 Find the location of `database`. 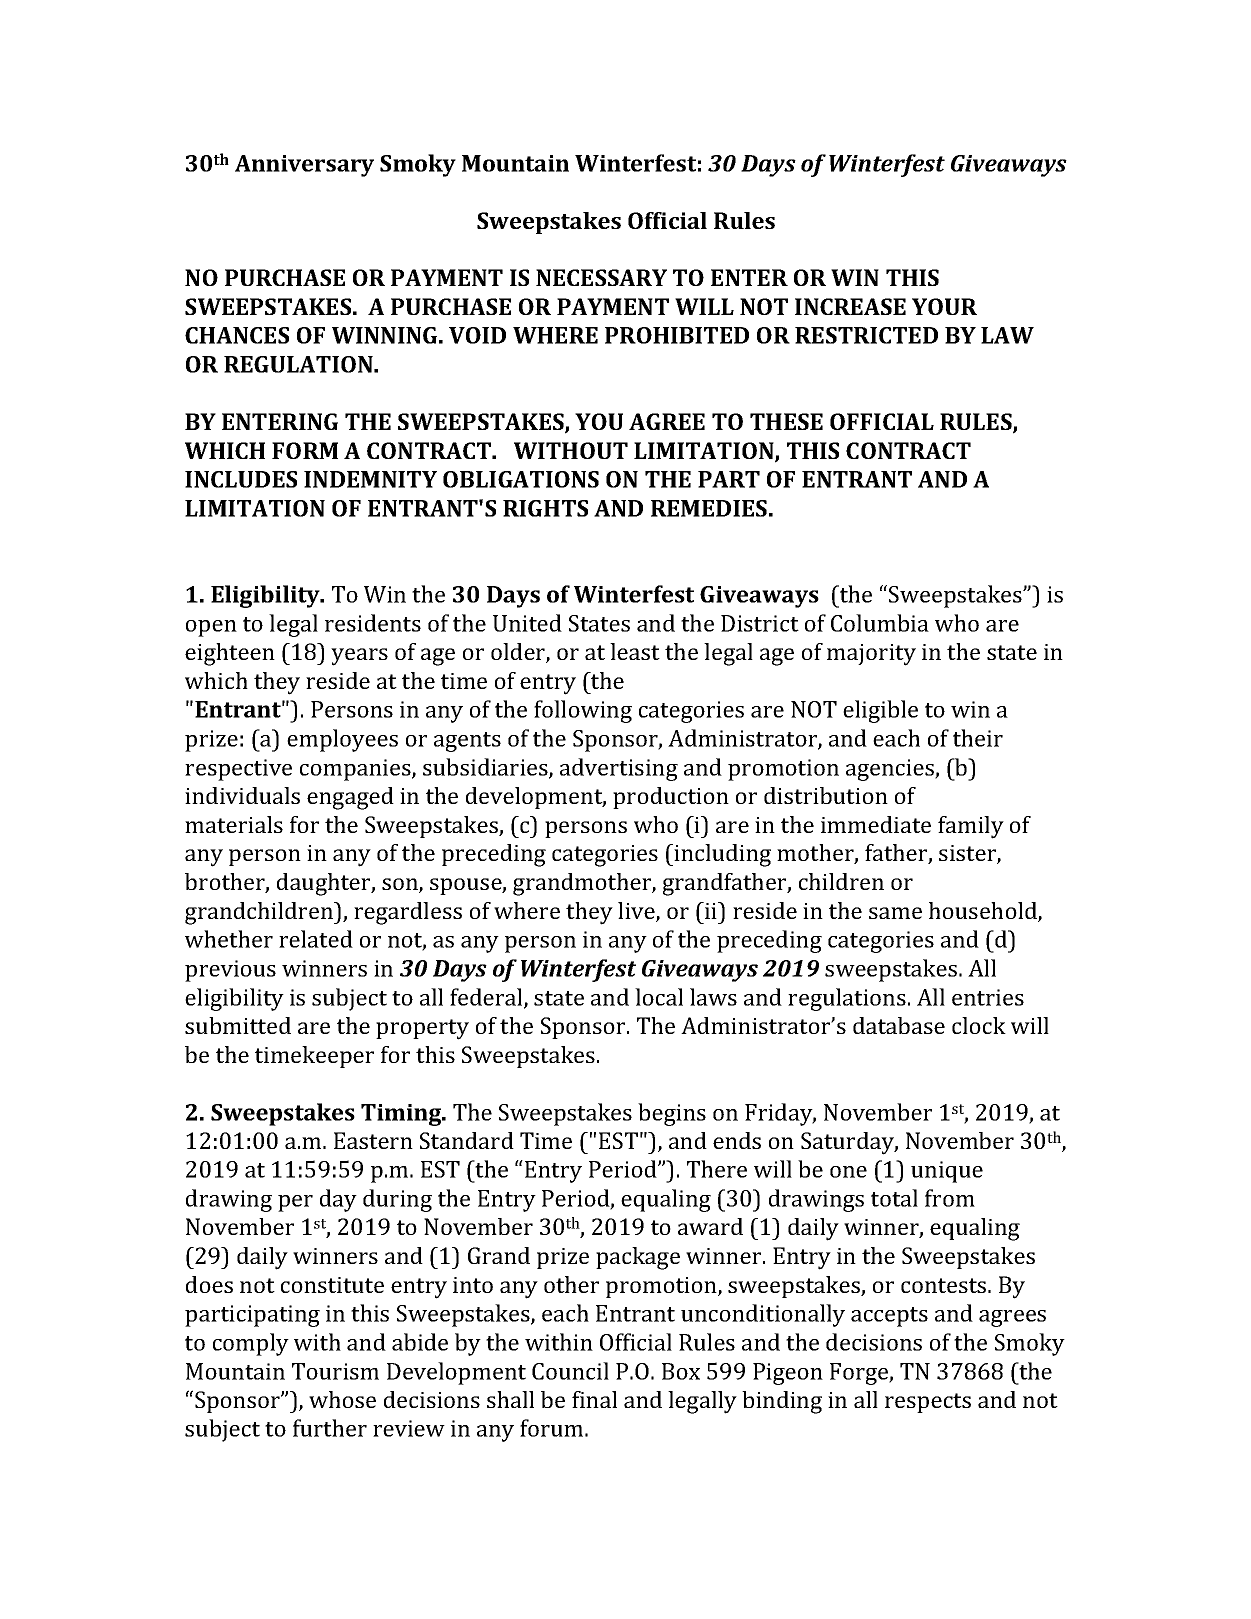

database is located at coordinates (899, 1025).
